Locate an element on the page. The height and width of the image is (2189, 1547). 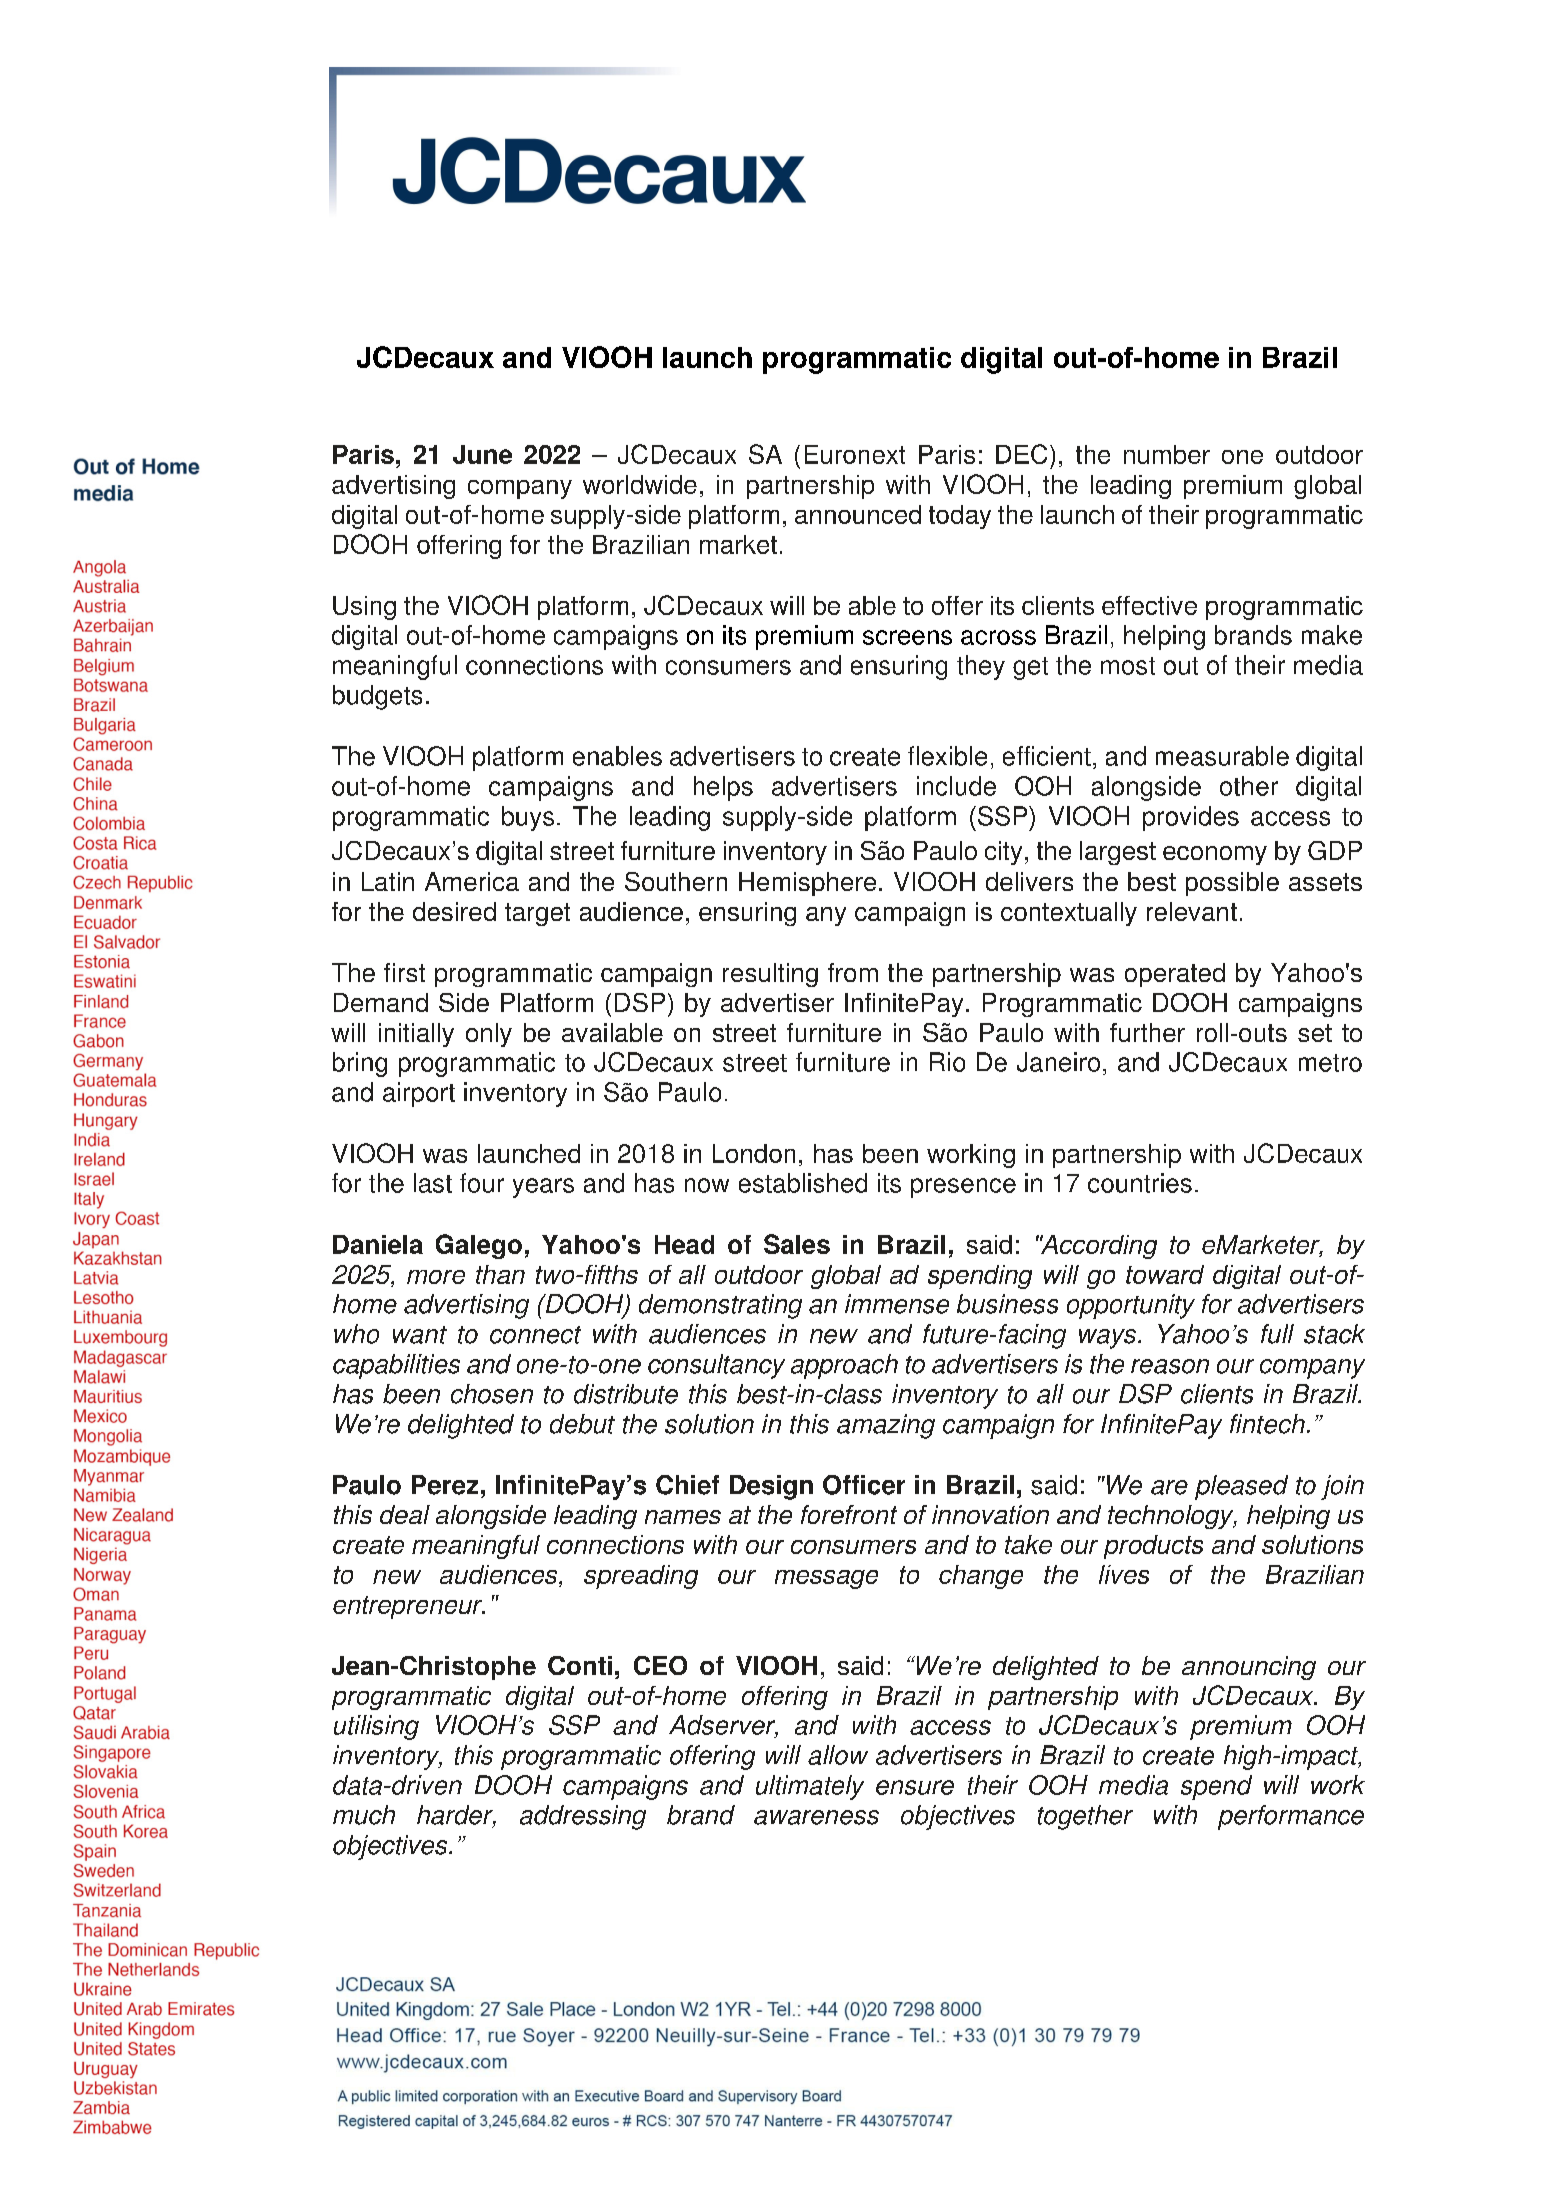
pleased is located at coordinates (1241, 1487).
